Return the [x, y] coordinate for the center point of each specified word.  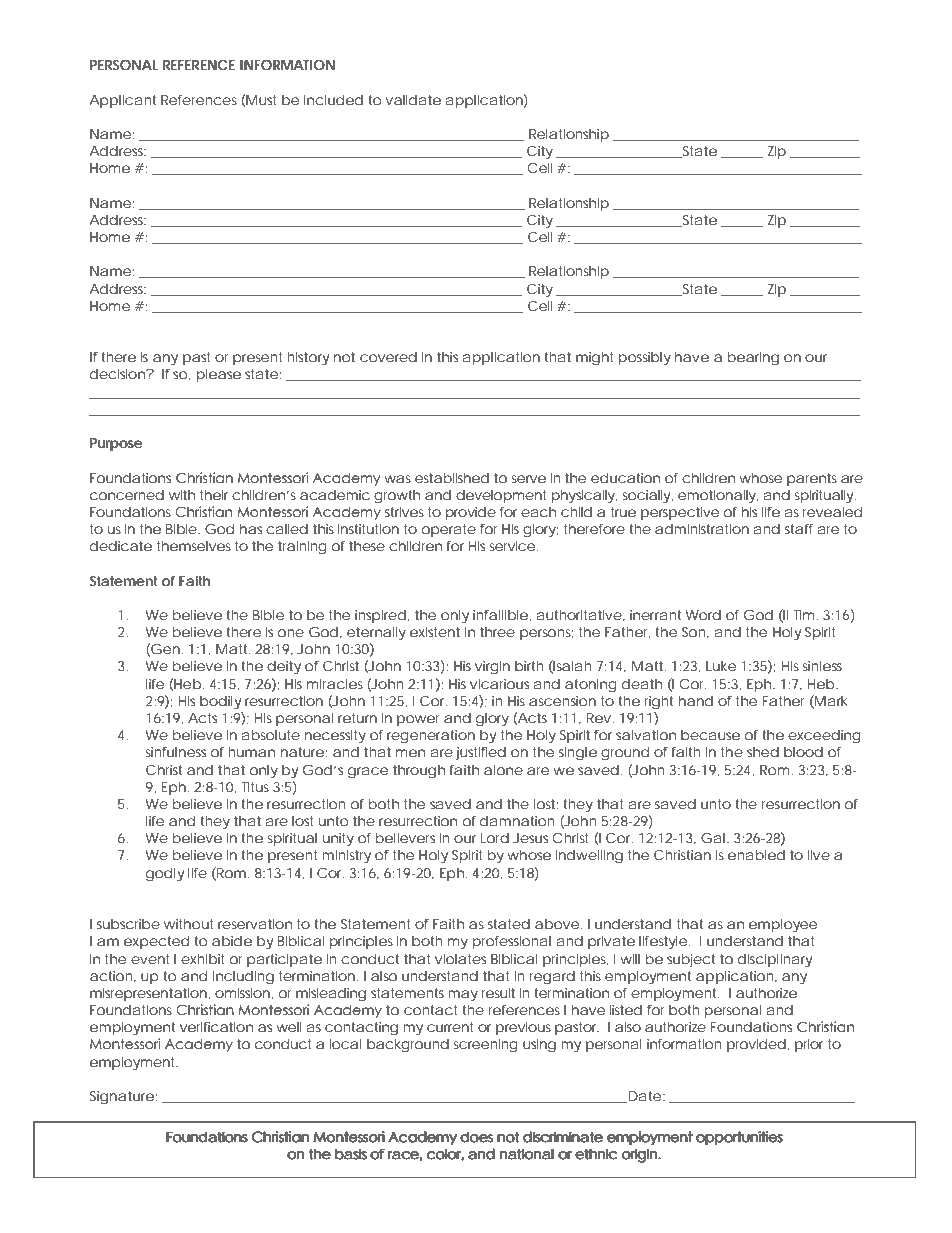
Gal [714, 838]
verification [216, 1027]
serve [528, 479]
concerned [127, 495]
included [333, 100]
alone [503, 770]
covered [388, 357]
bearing [753, 359]
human [251, 752]
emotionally [718, 497]
